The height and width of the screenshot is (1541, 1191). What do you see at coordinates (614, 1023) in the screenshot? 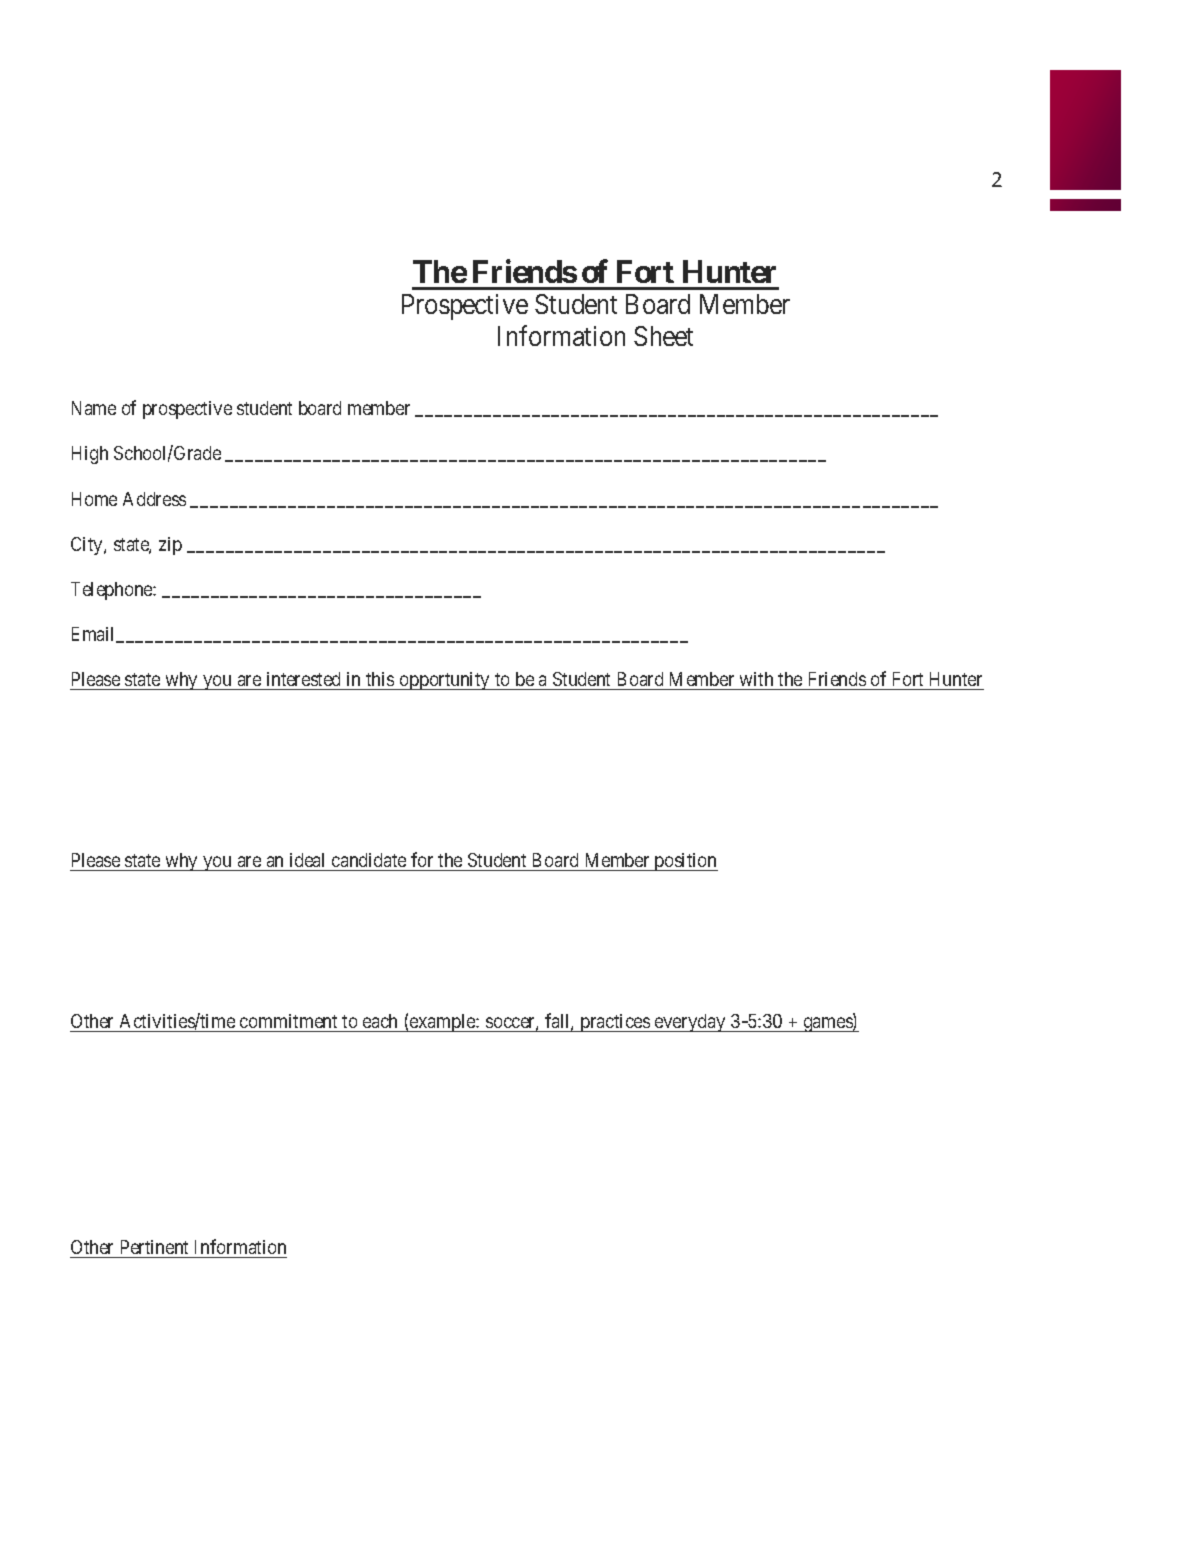
I see `practices` at bounding box center [614, 1023].
